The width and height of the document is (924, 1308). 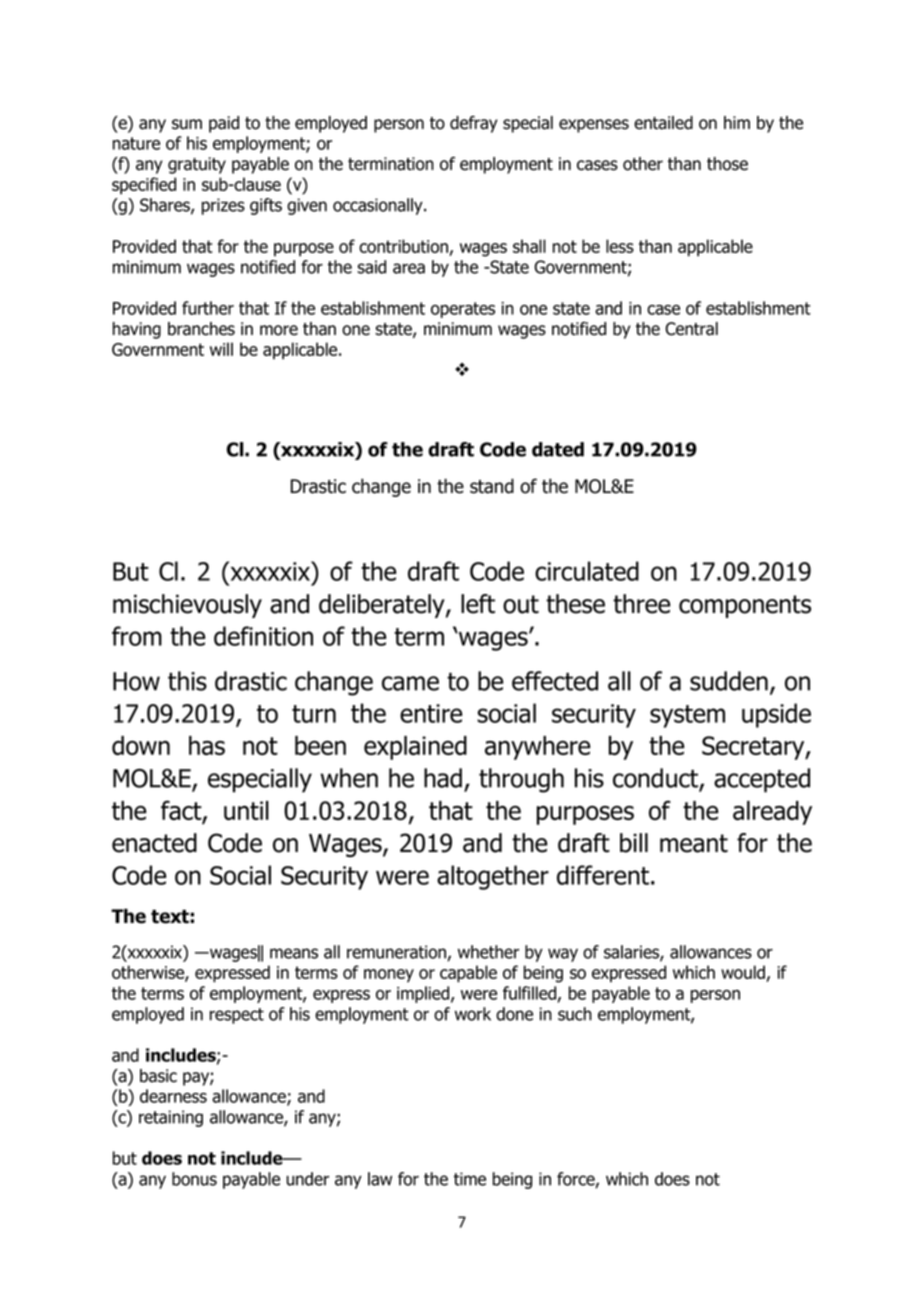 I want to click on such, so click(x=575, y=1014).
